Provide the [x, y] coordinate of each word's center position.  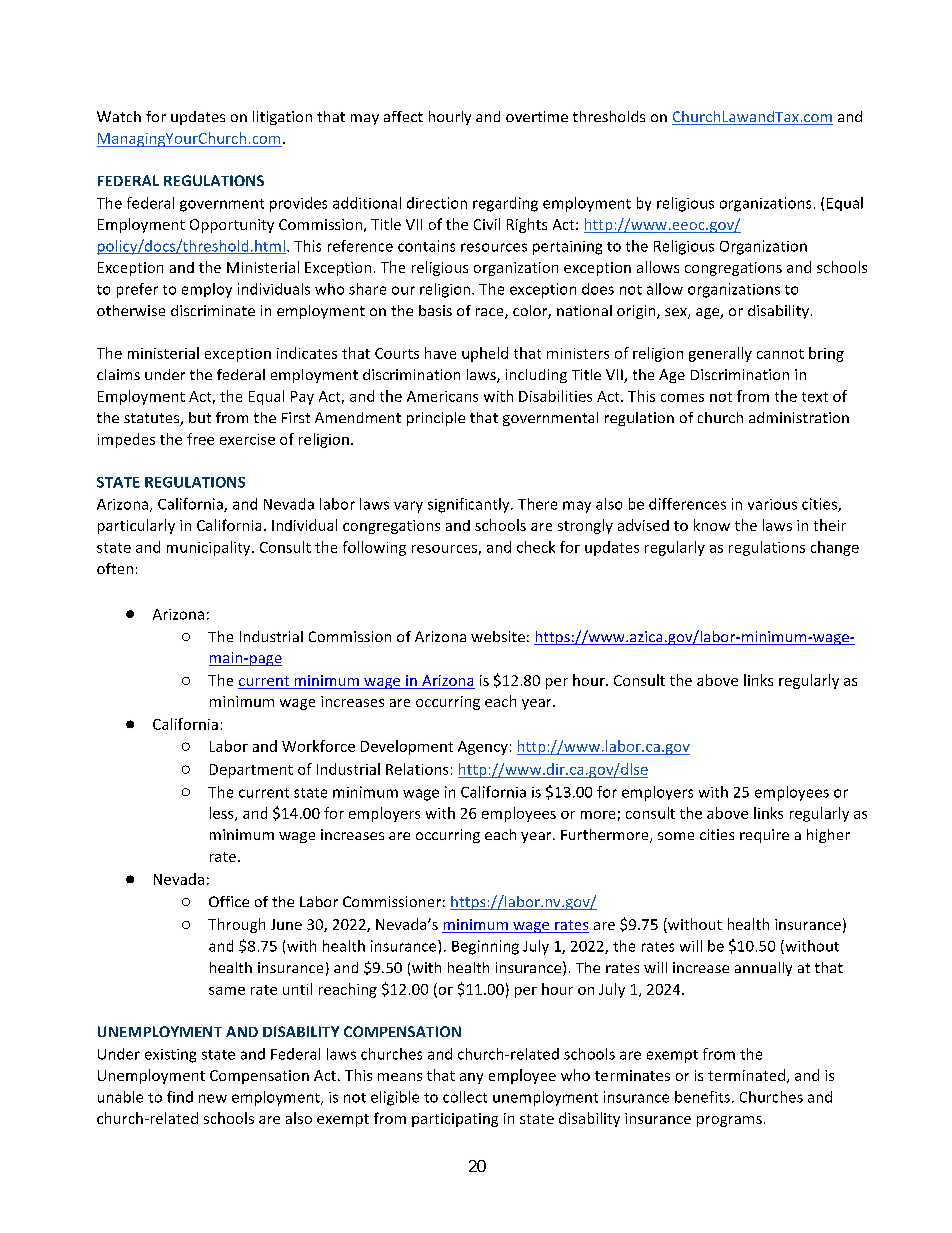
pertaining [567, 248]
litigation [282, 118]
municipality [210, 548]
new [213, 1098]
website [498, 636]
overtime [537, 116]
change [835, 548]
